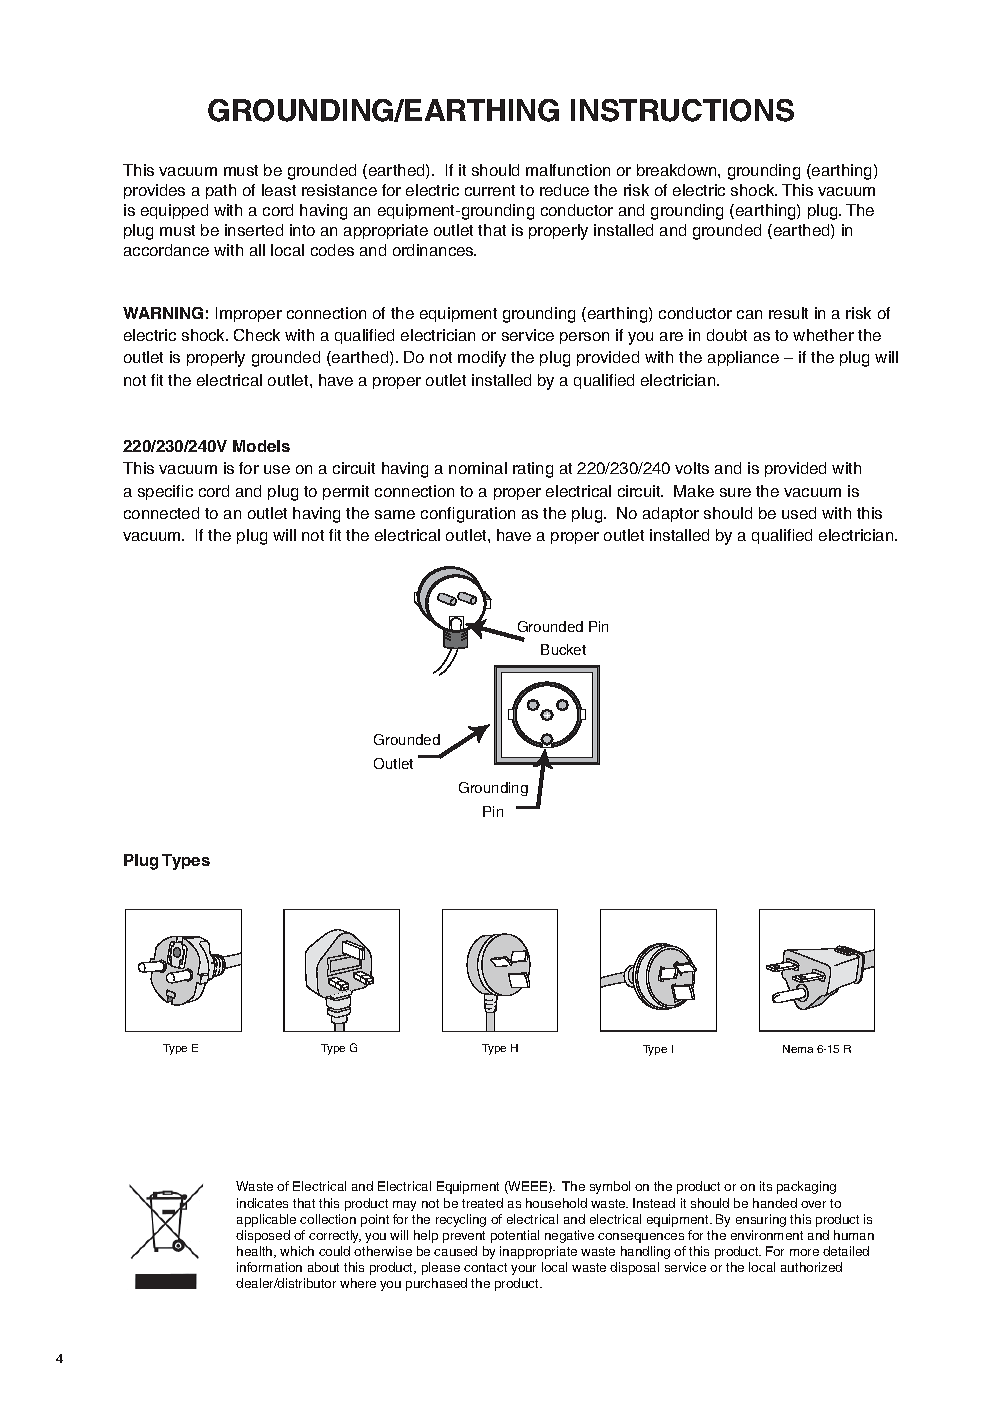 The image size is (1001, 1416). I want to click on environment, so click(767, 1235).
